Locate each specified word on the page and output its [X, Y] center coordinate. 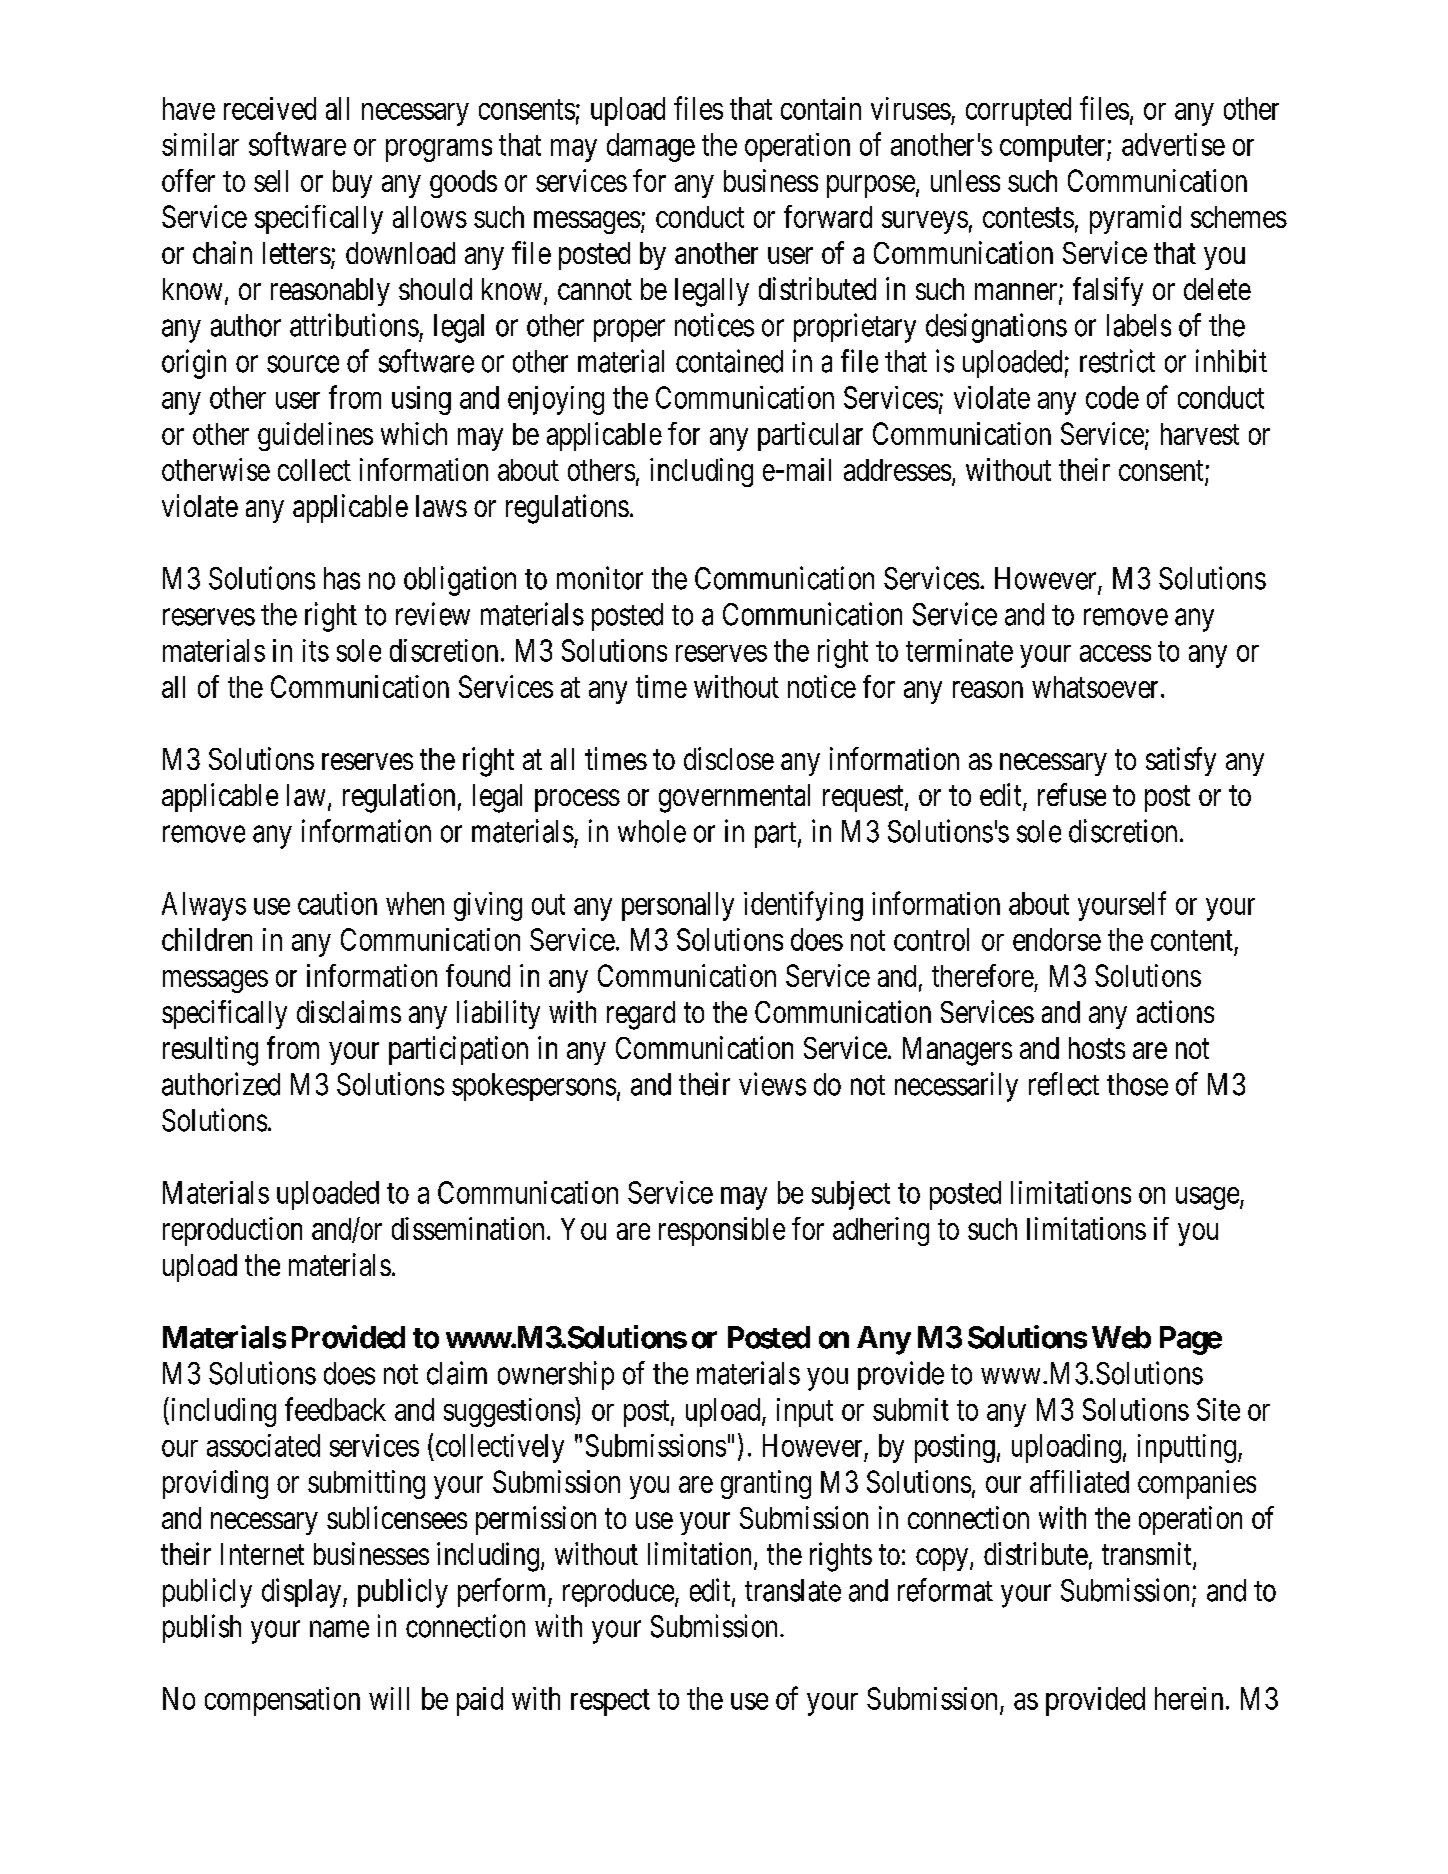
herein [1189, 1698]
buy [352, 184]
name [339, 1629]
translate [793, 1590]
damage [651, 147]
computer [1054, 148]
